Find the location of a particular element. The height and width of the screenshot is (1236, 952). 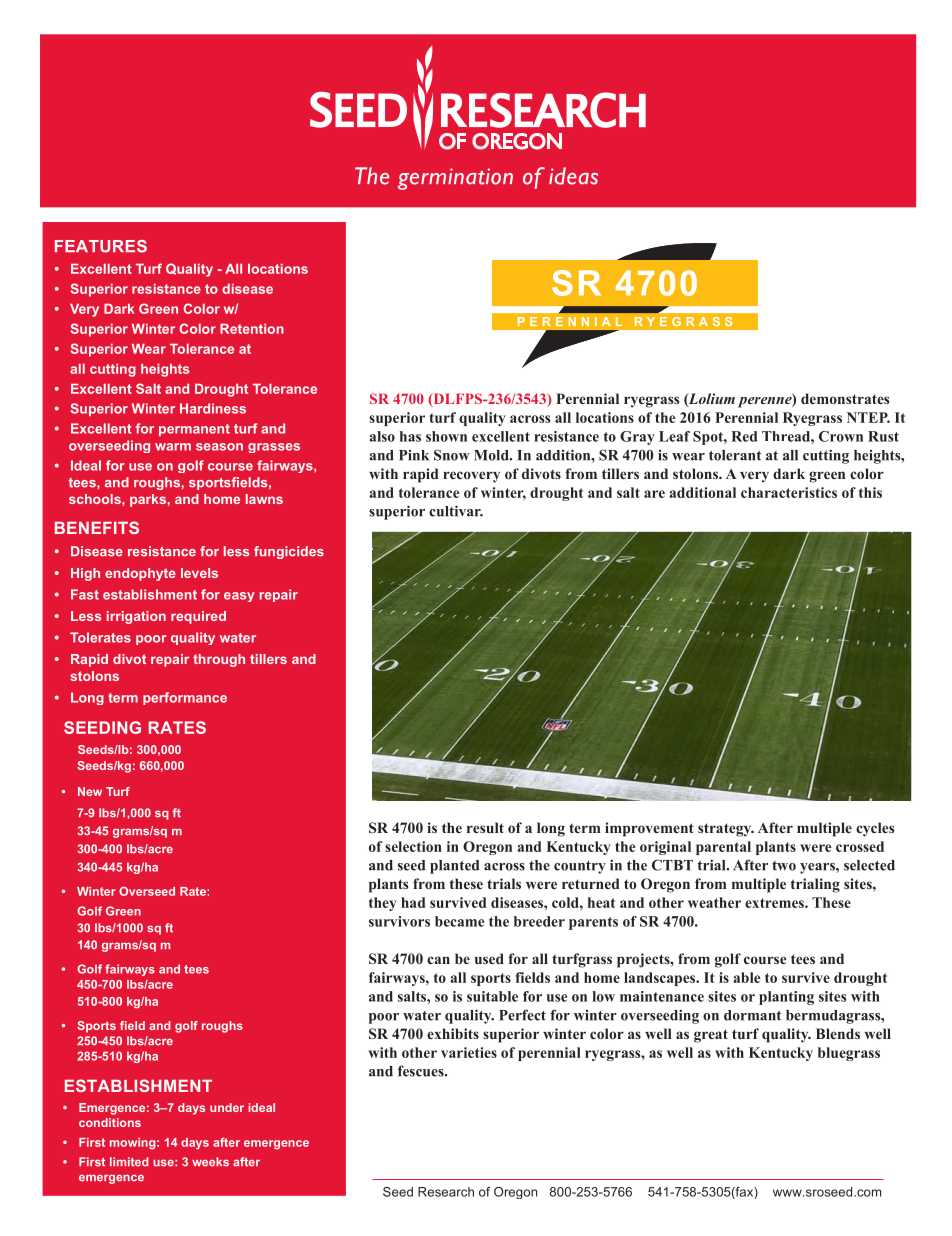

parks is located at coordinates (148, 500).
